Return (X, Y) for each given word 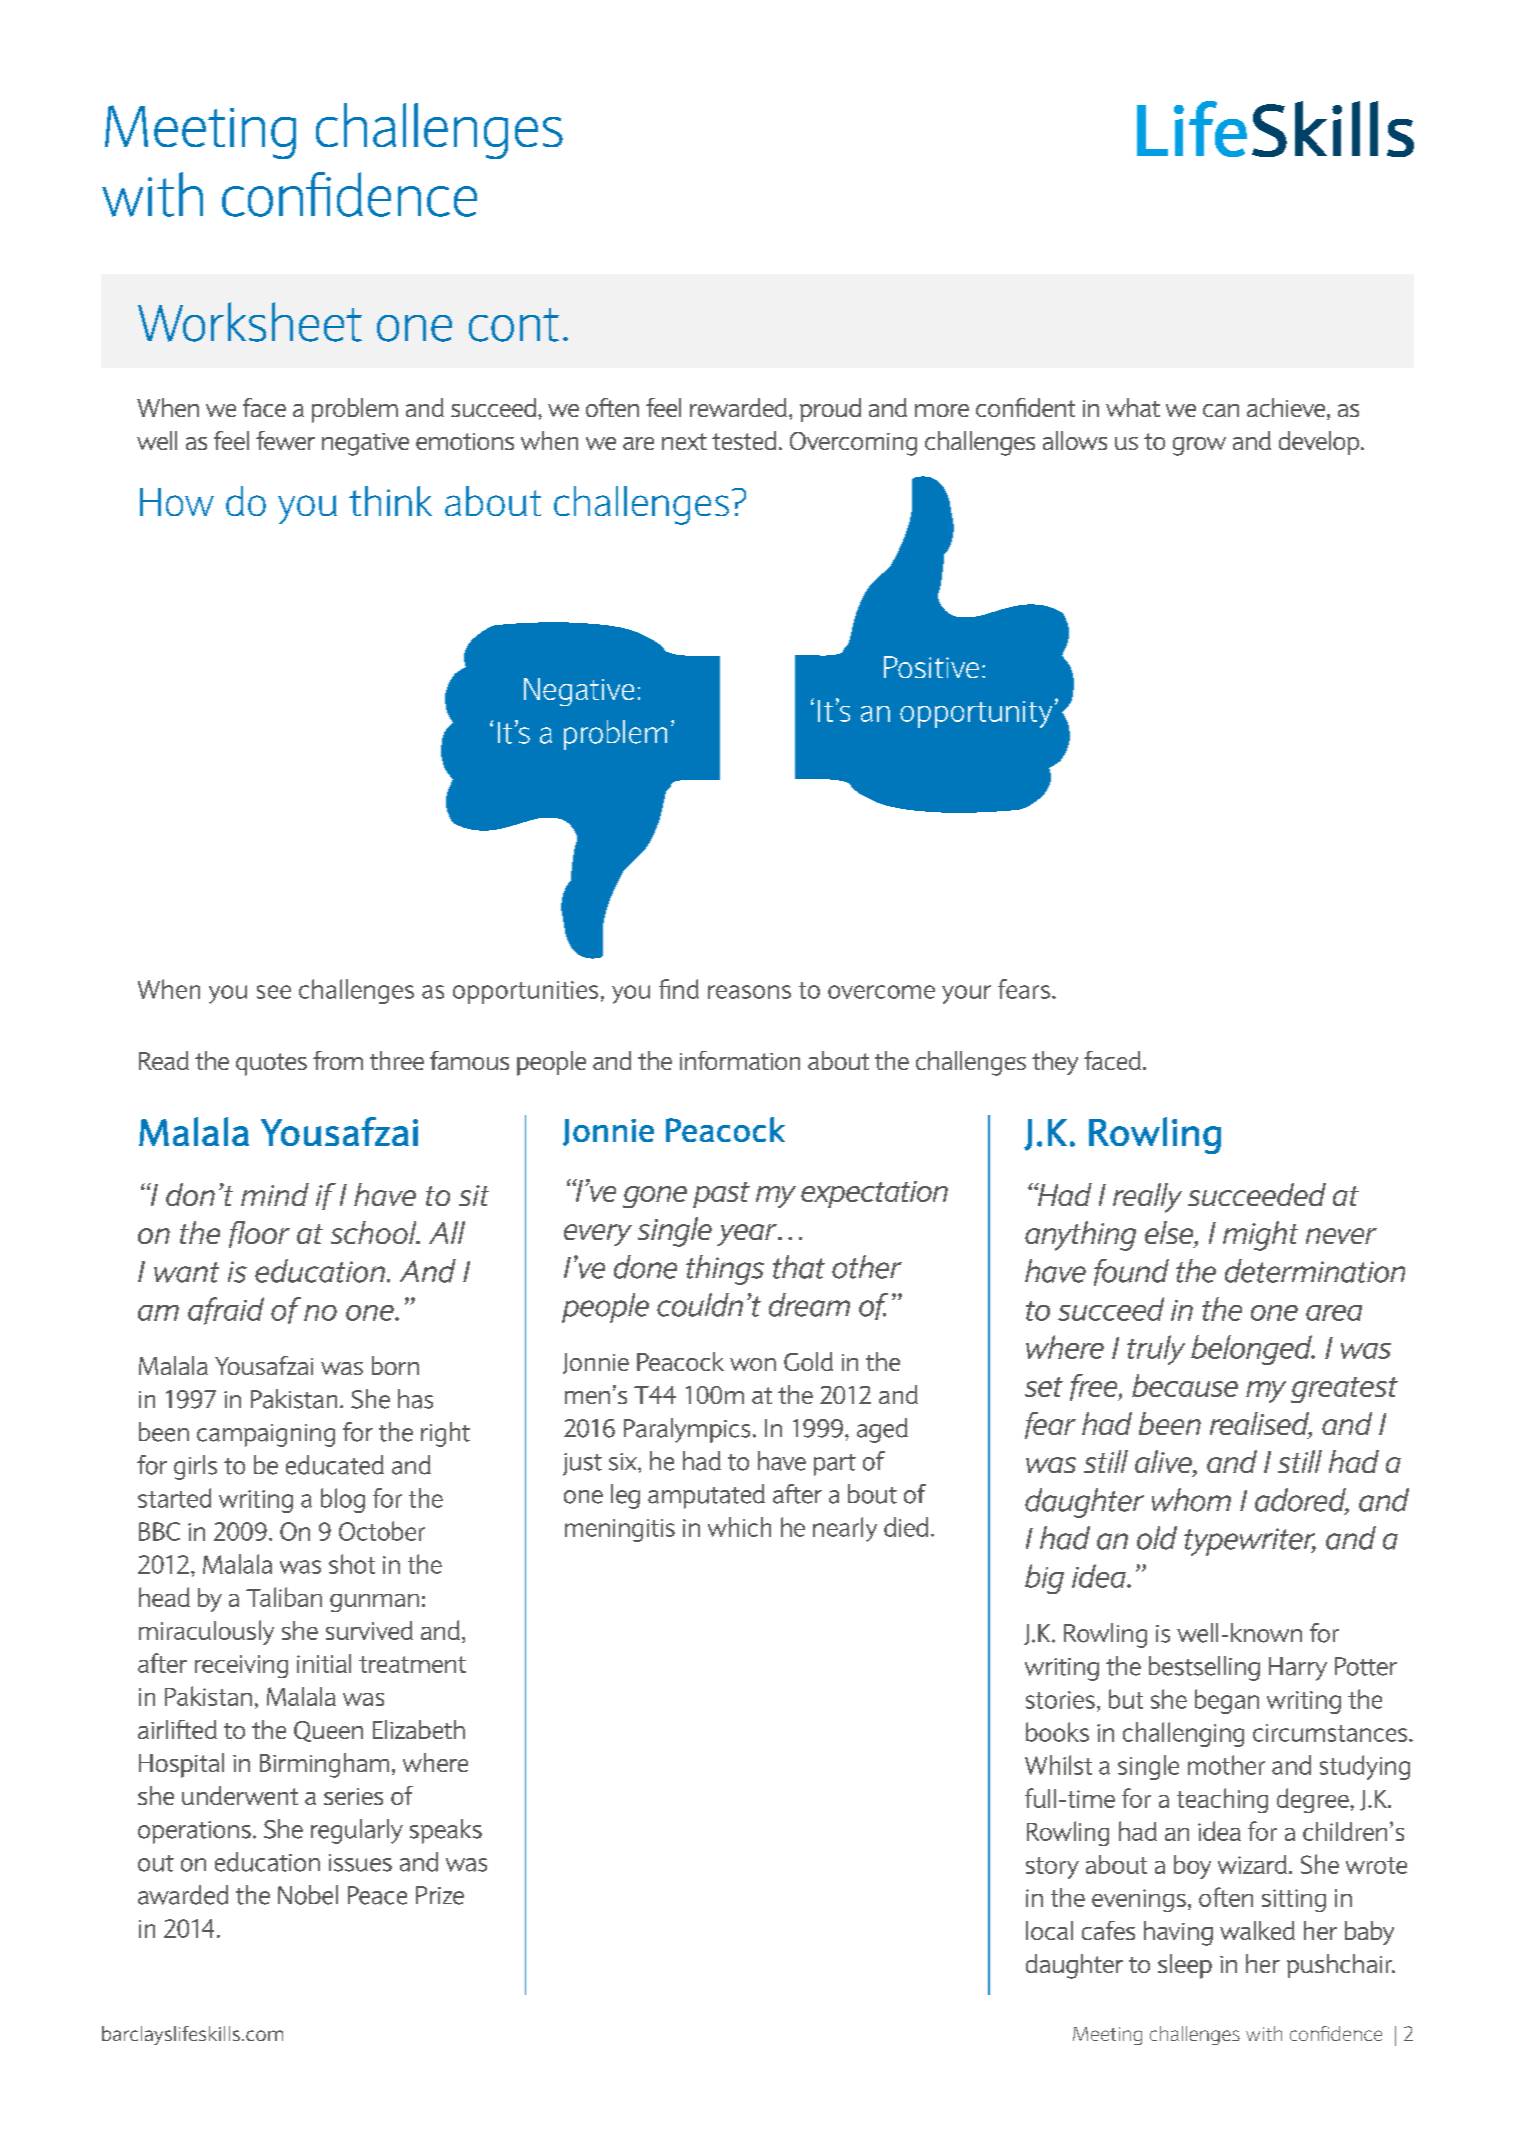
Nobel (308, 1895)
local (1049, 1930)
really (1147, 1198)
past (721, 1195)
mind (275, 1194)
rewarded (738, 407)
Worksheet (250, 322)
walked (1257, 1930)
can (1221, 410)
